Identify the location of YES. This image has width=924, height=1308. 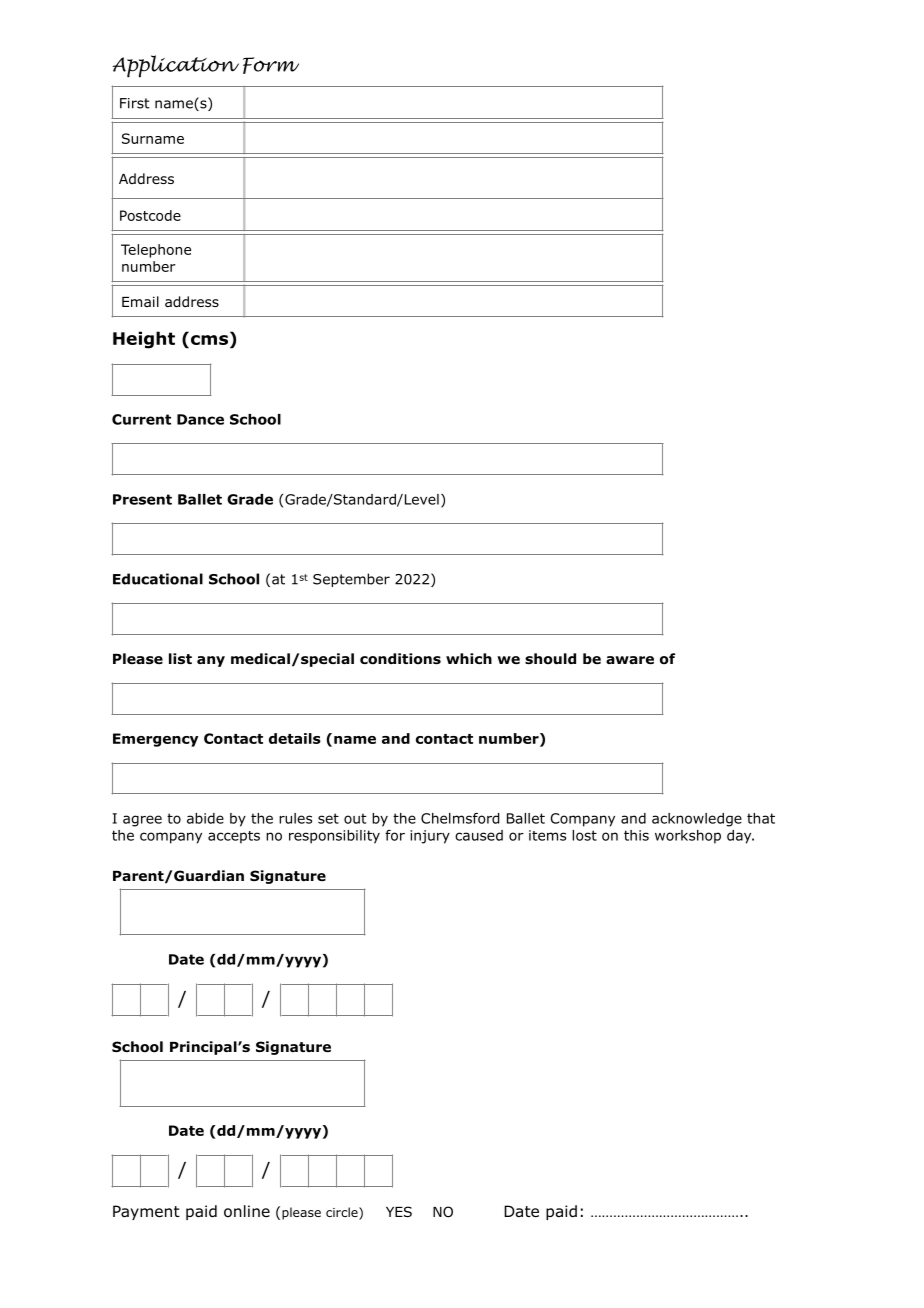
(399, 1211).
